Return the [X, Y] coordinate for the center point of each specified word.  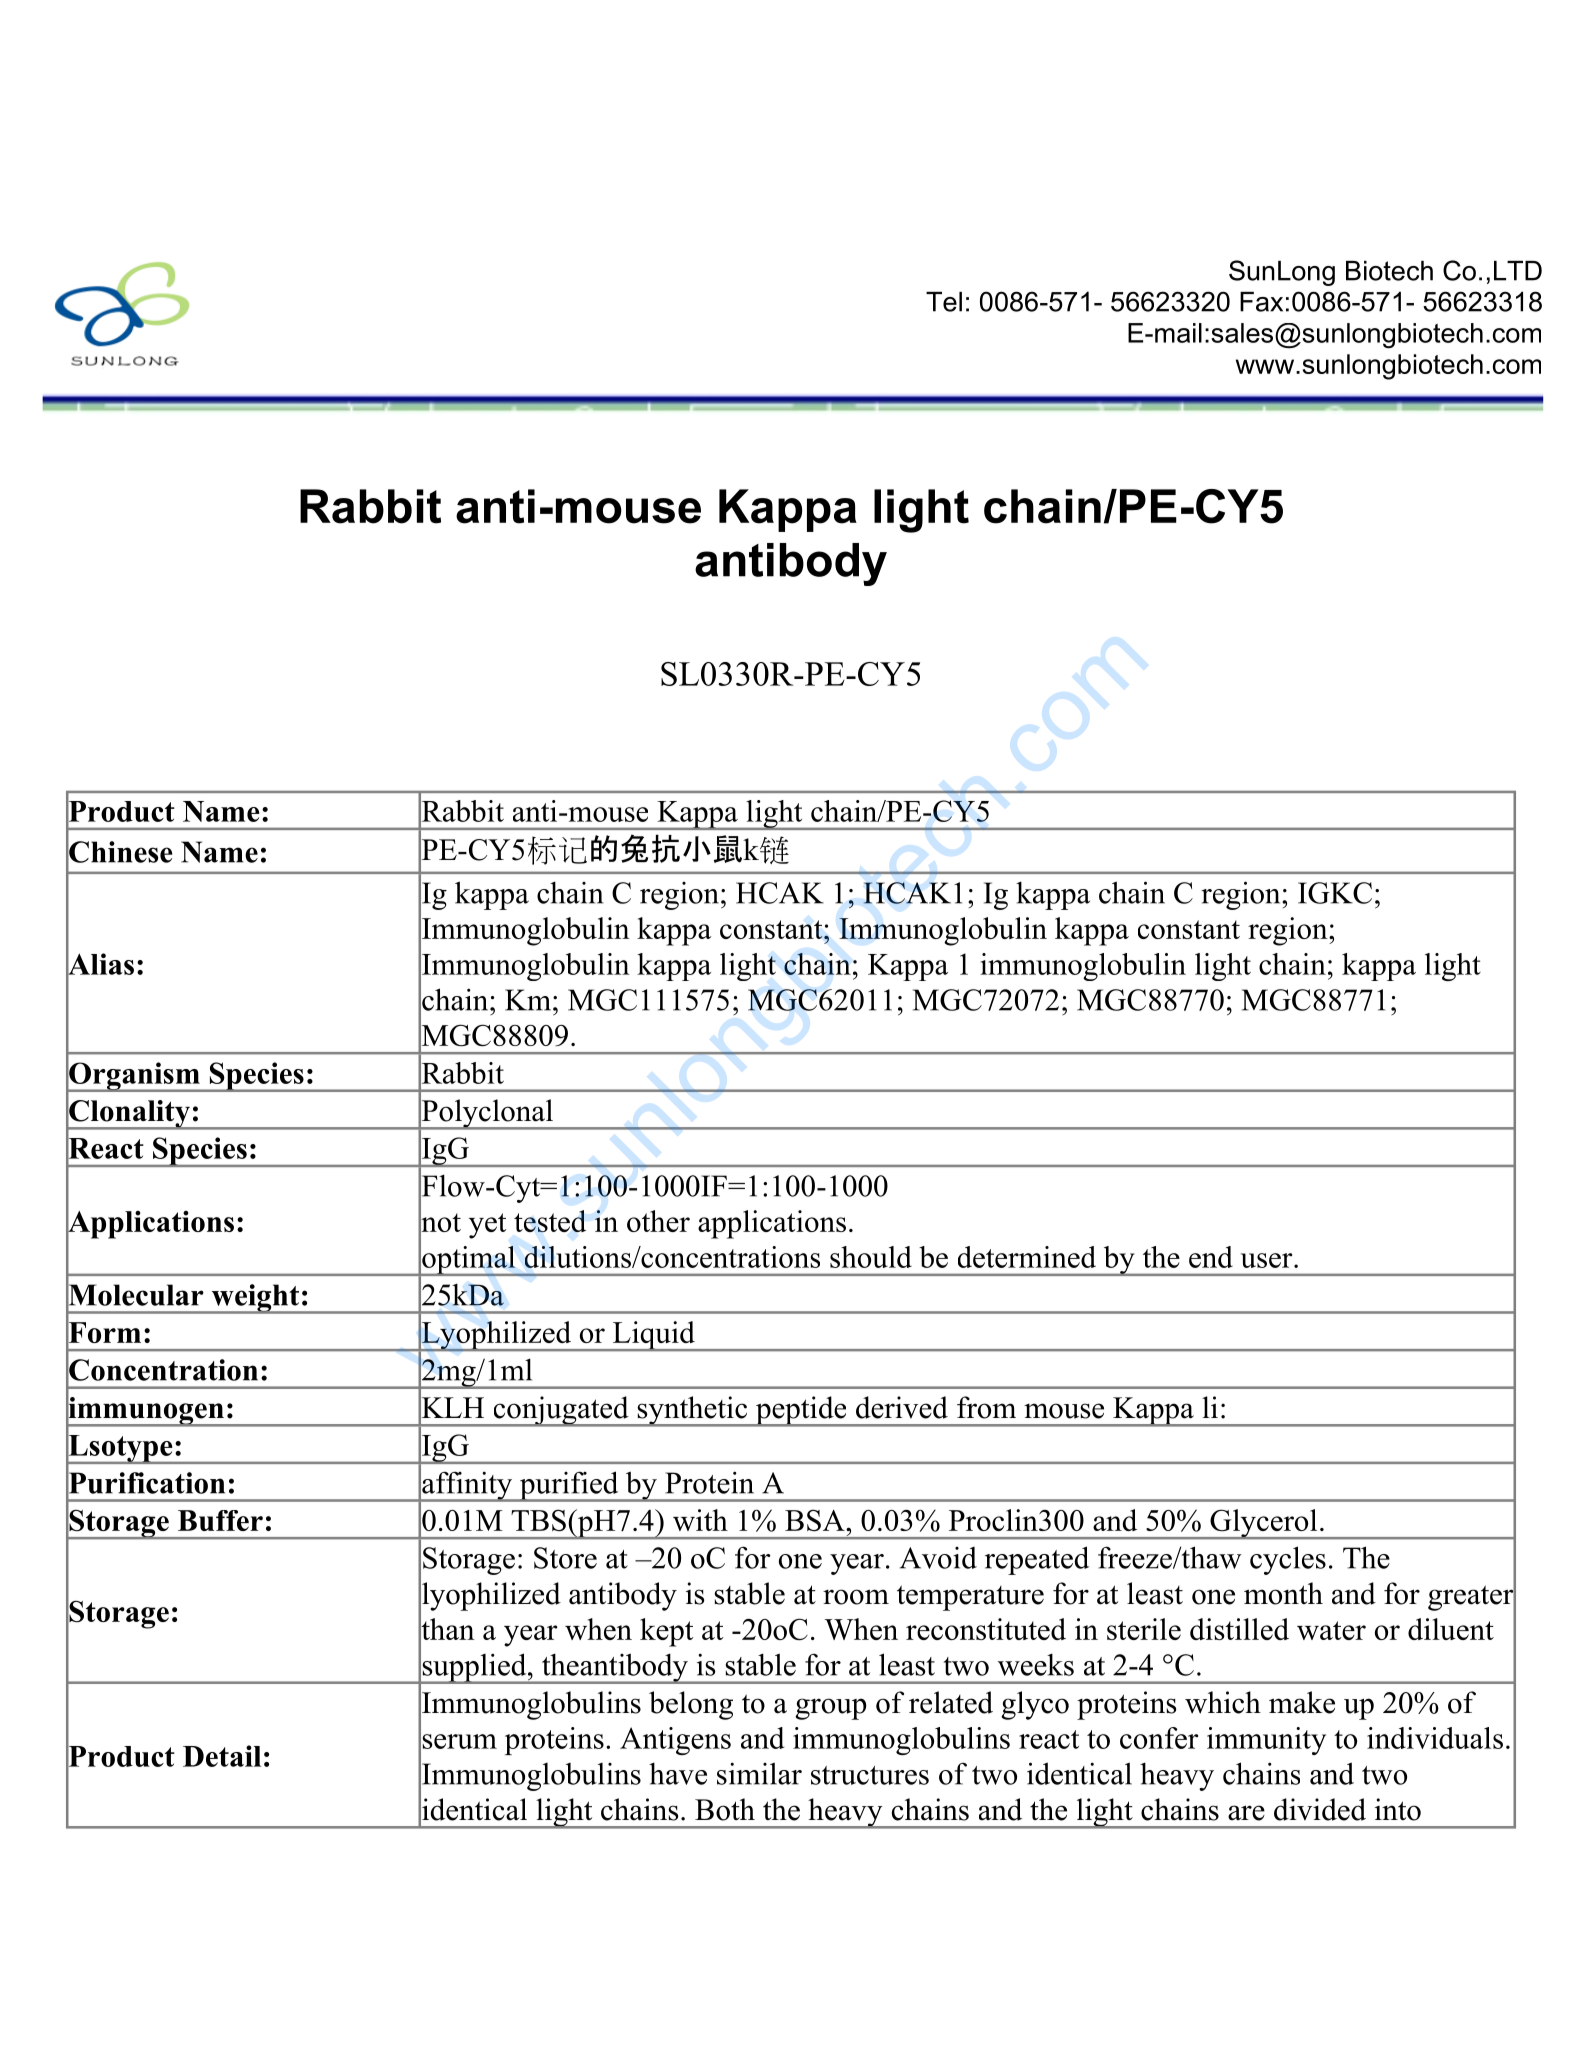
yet [487, 1226]
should [871, 1257]
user [1268, 1260]
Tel [944, 302]
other [658, 1221]
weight [255, 1299]
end [1211, 1257]
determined [1027, 1257]
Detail [222, 1756]
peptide [801, 1411]
